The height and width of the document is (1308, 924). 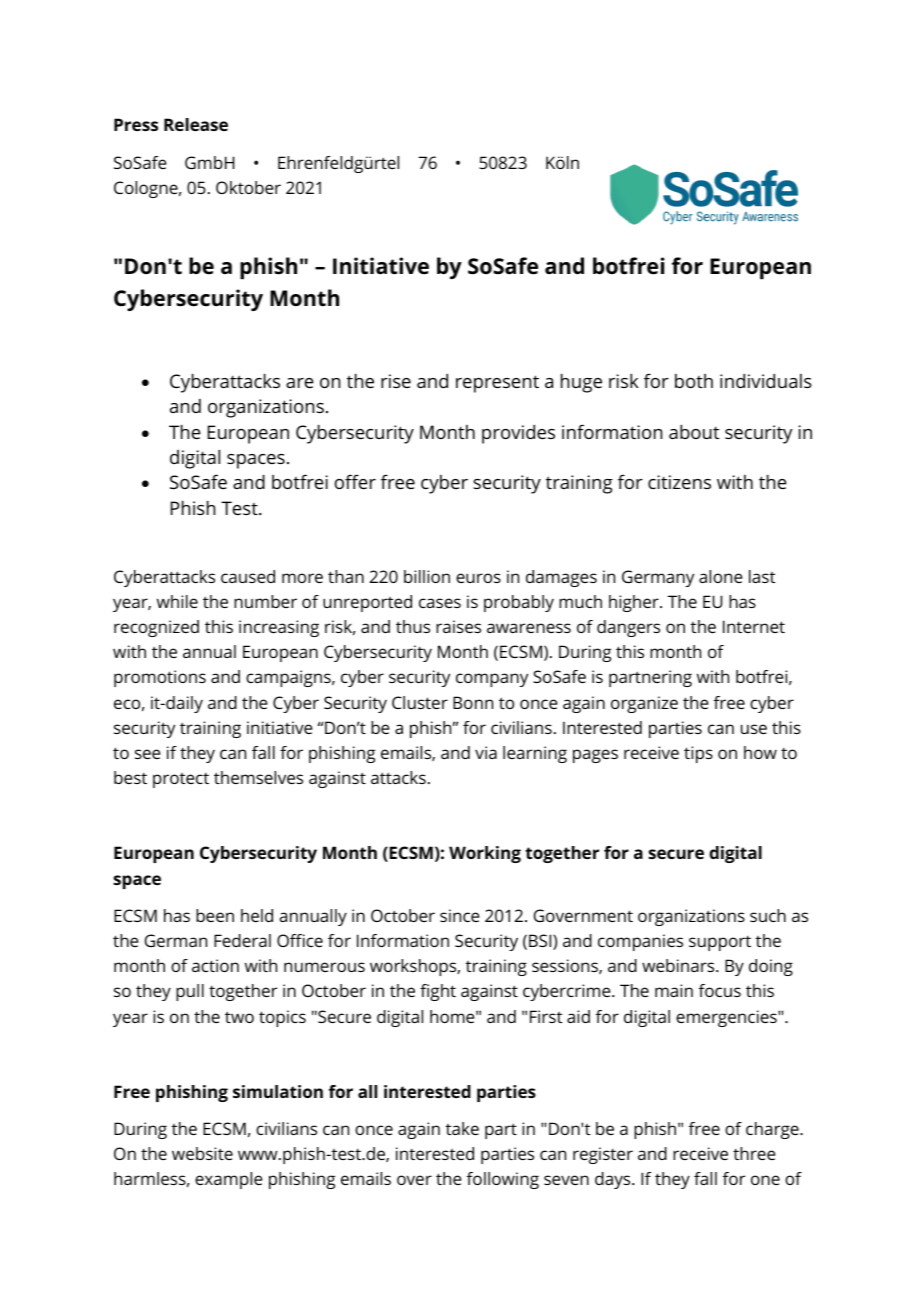 What do you see at coordinates (248, 187) in the document?
I see `Oktober` at bounding box center [248, 187].
